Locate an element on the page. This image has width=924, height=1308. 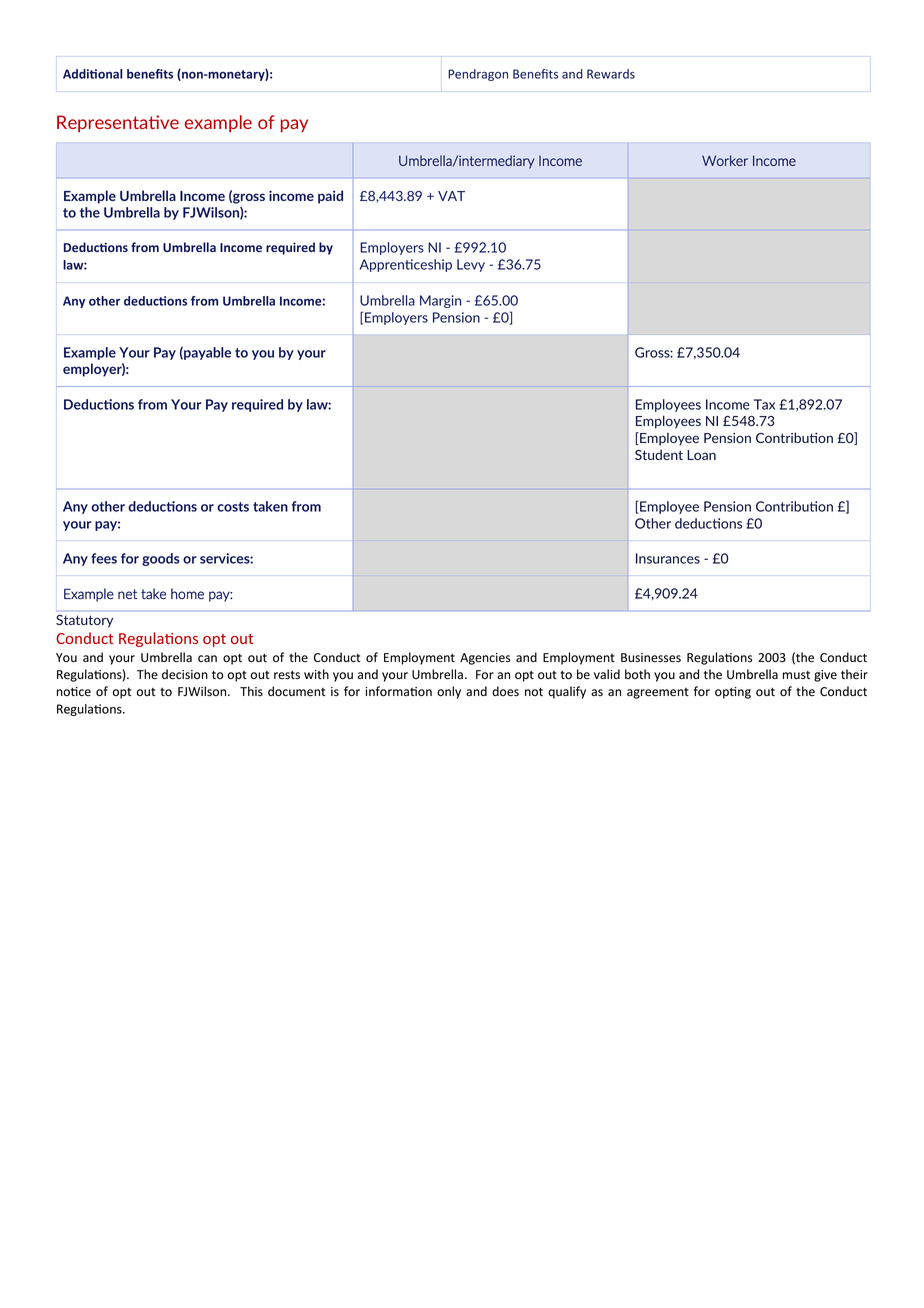
Rewards is located at coordinates (611, 74).
